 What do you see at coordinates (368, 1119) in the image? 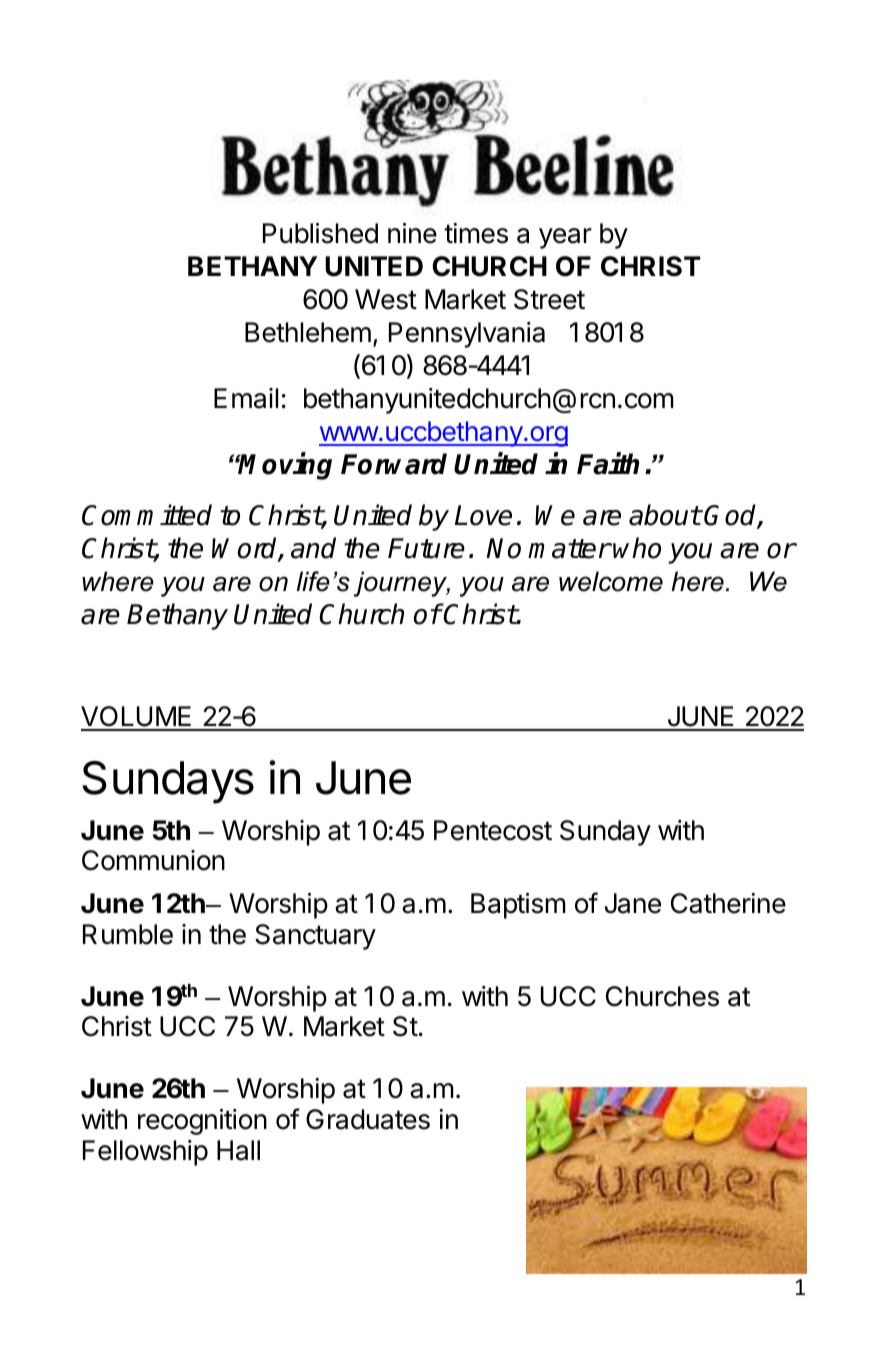
I see `Graduates` at bounding box center [368, 1119].
